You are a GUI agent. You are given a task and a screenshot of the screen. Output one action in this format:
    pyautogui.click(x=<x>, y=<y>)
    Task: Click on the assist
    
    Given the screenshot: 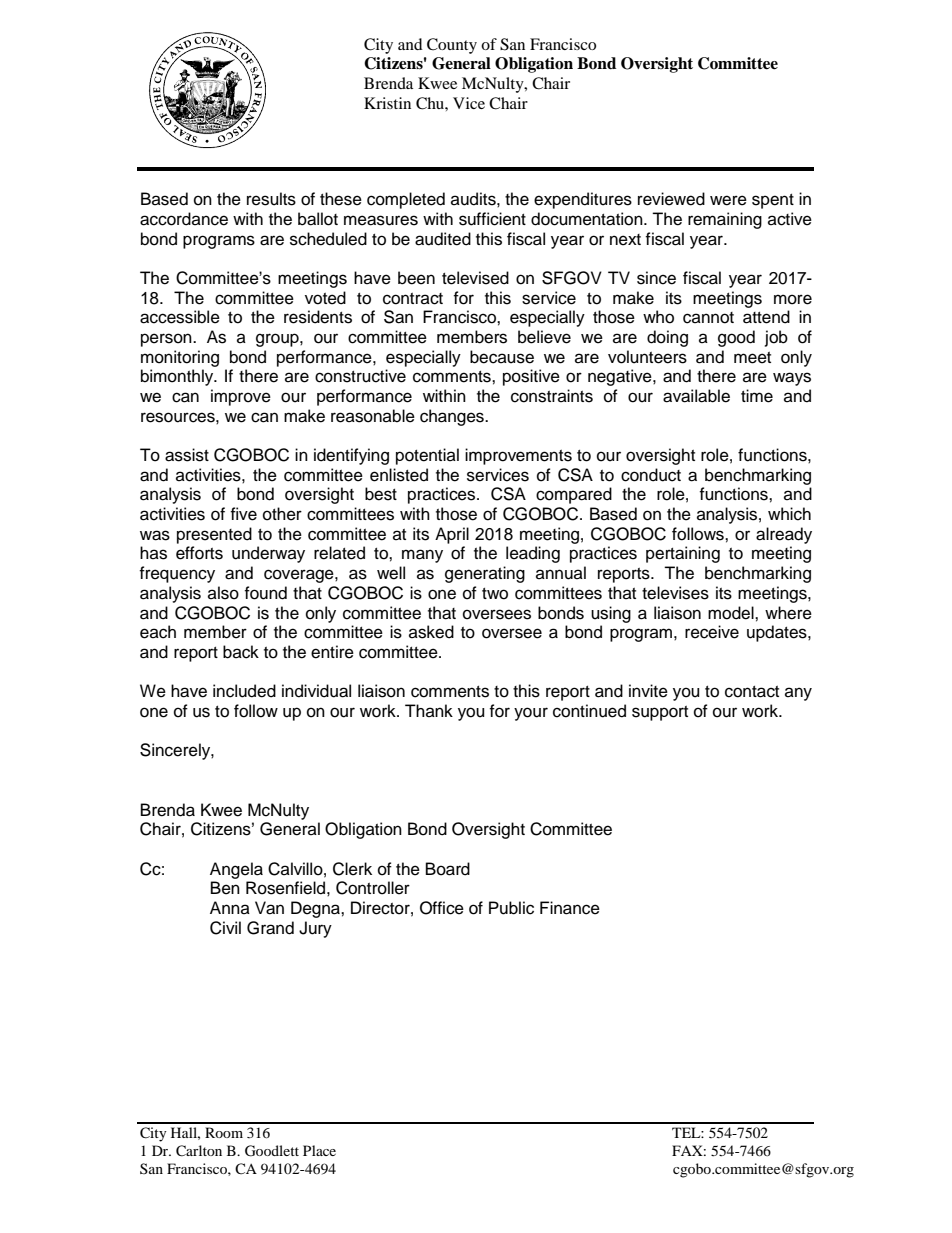 What is the action you would take?
    pyautogui.click(x=187, y=455)
